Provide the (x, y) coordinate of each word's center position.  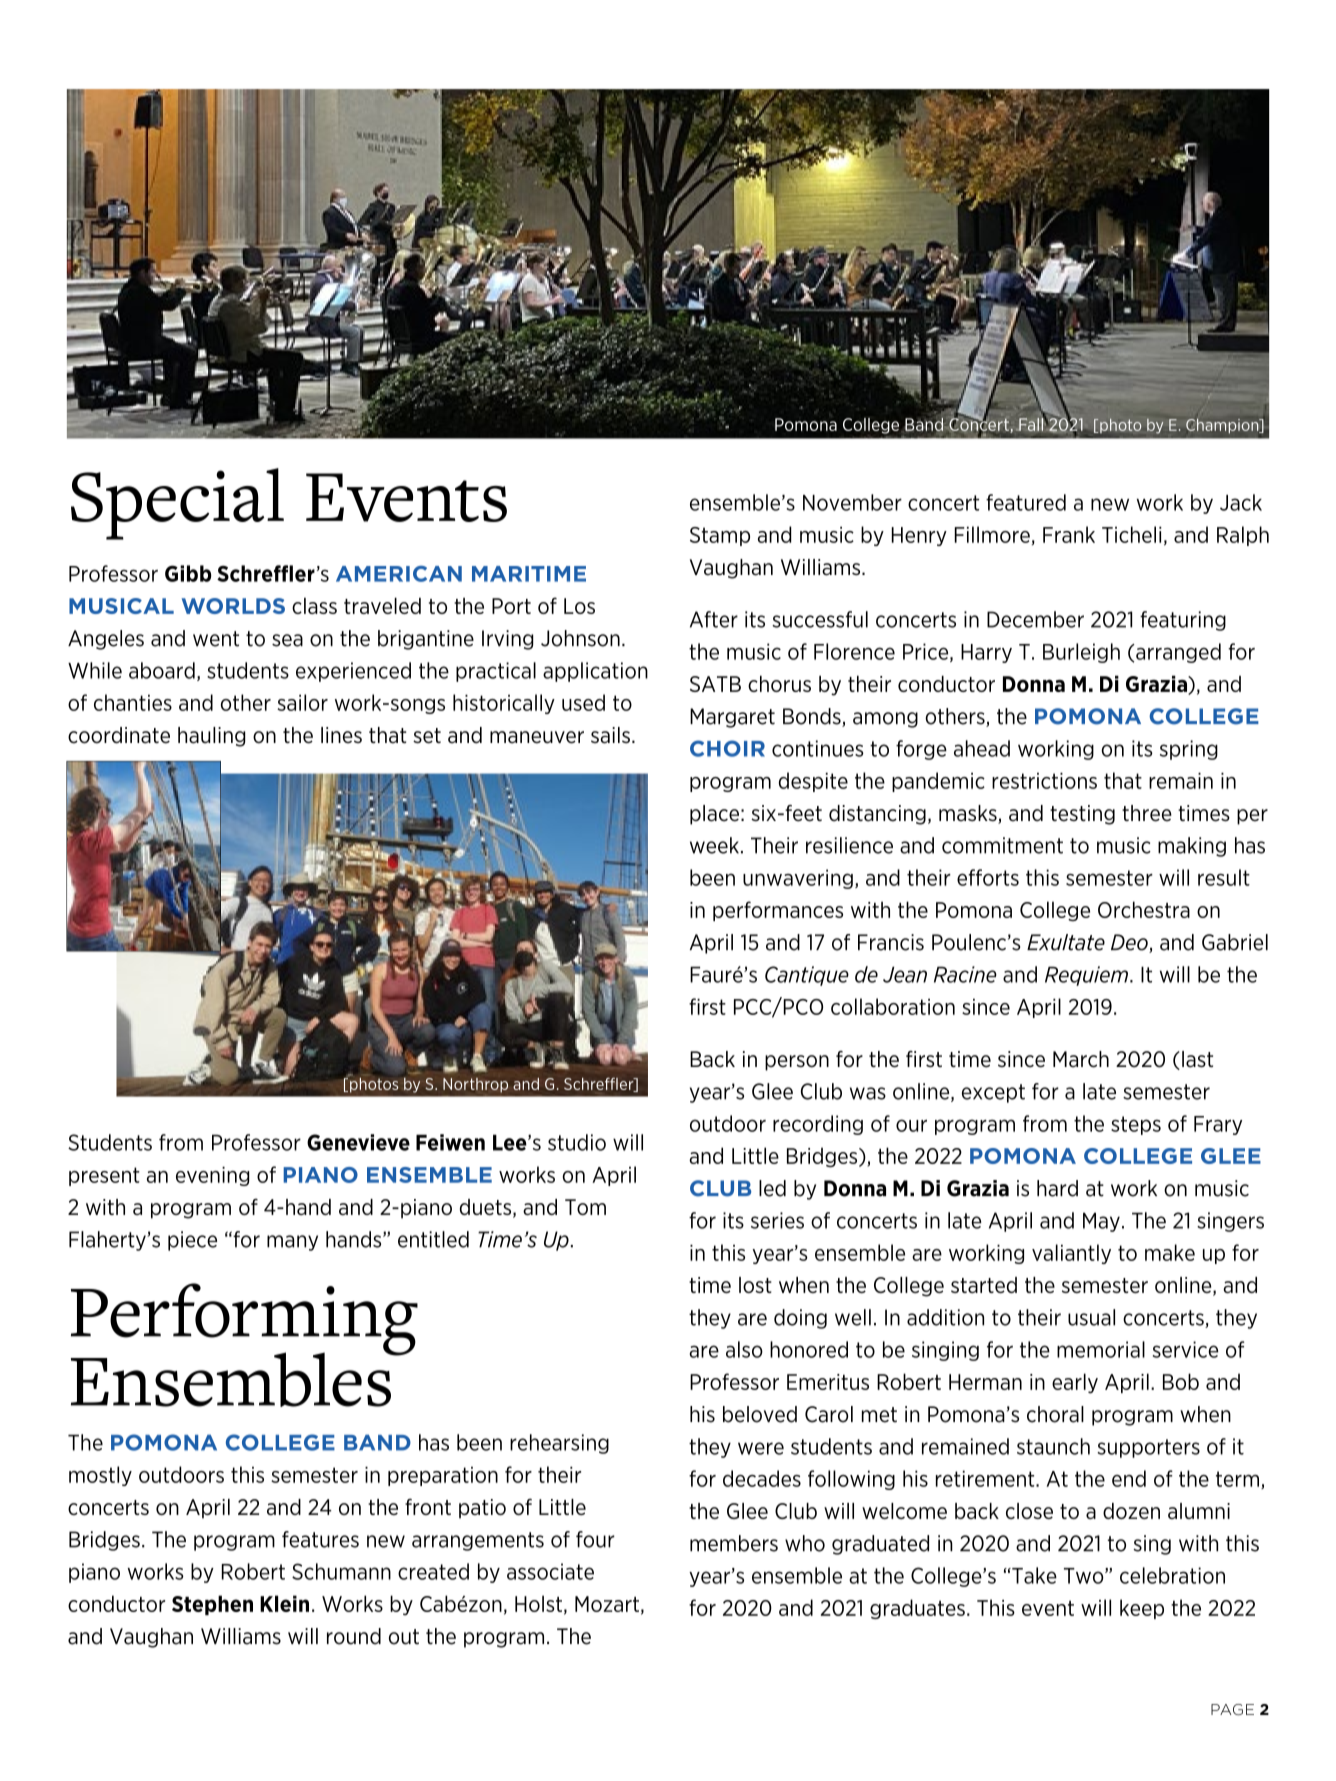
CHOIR (727, 748)
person (797, 1063)
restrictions (1044, 781)
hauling (212, 737)
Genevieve (358, 1142)
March (1081, 1059)
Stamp (720, 536)
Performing (244, 1320)
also (744, 1349)
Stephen (212, 1605)
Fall (1031, 423)
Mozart (607, 1604)
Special (177, 504)
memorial (1101, 1349)
